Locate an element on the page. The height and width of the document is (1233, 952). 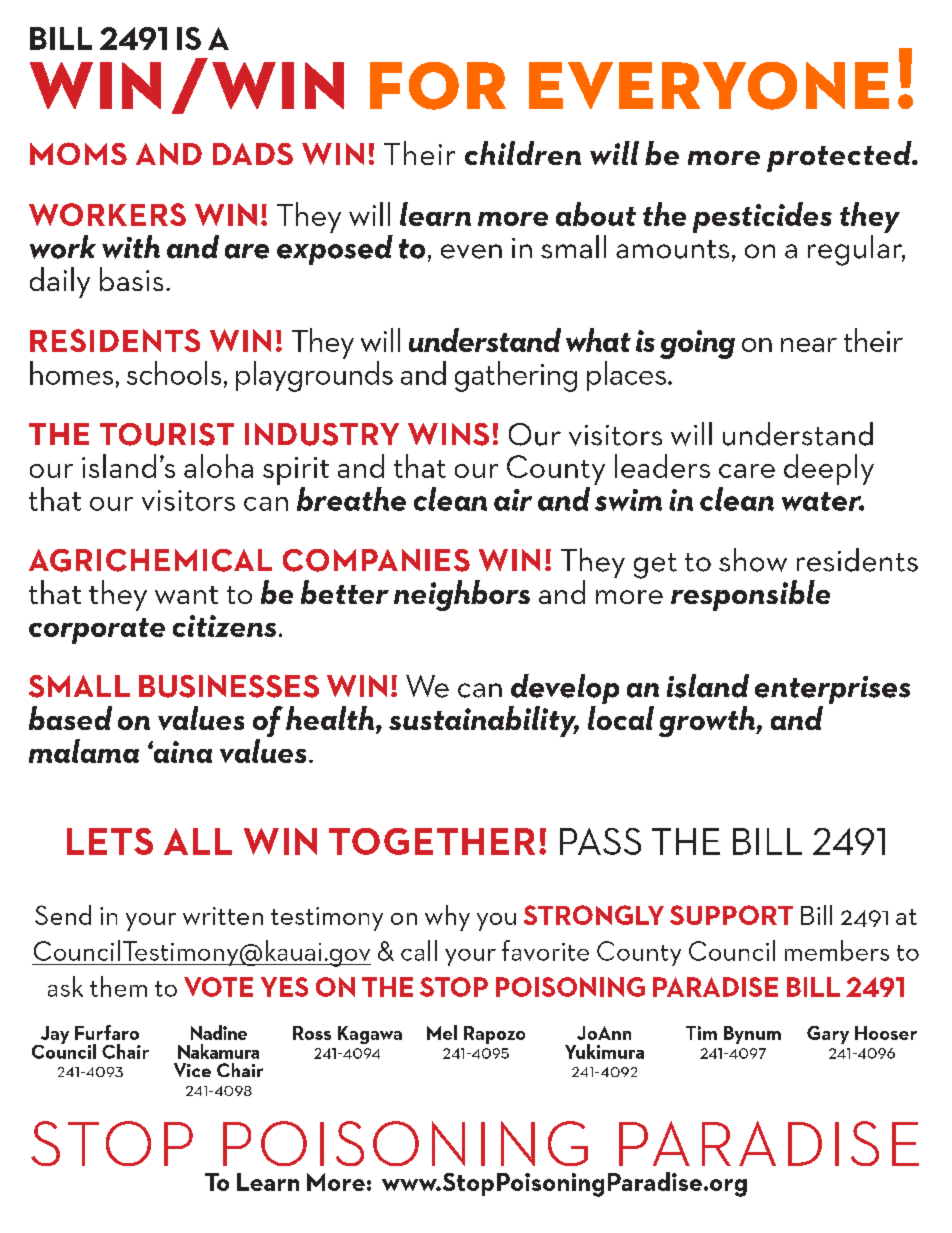
for is located at coordinates (438, 86).
